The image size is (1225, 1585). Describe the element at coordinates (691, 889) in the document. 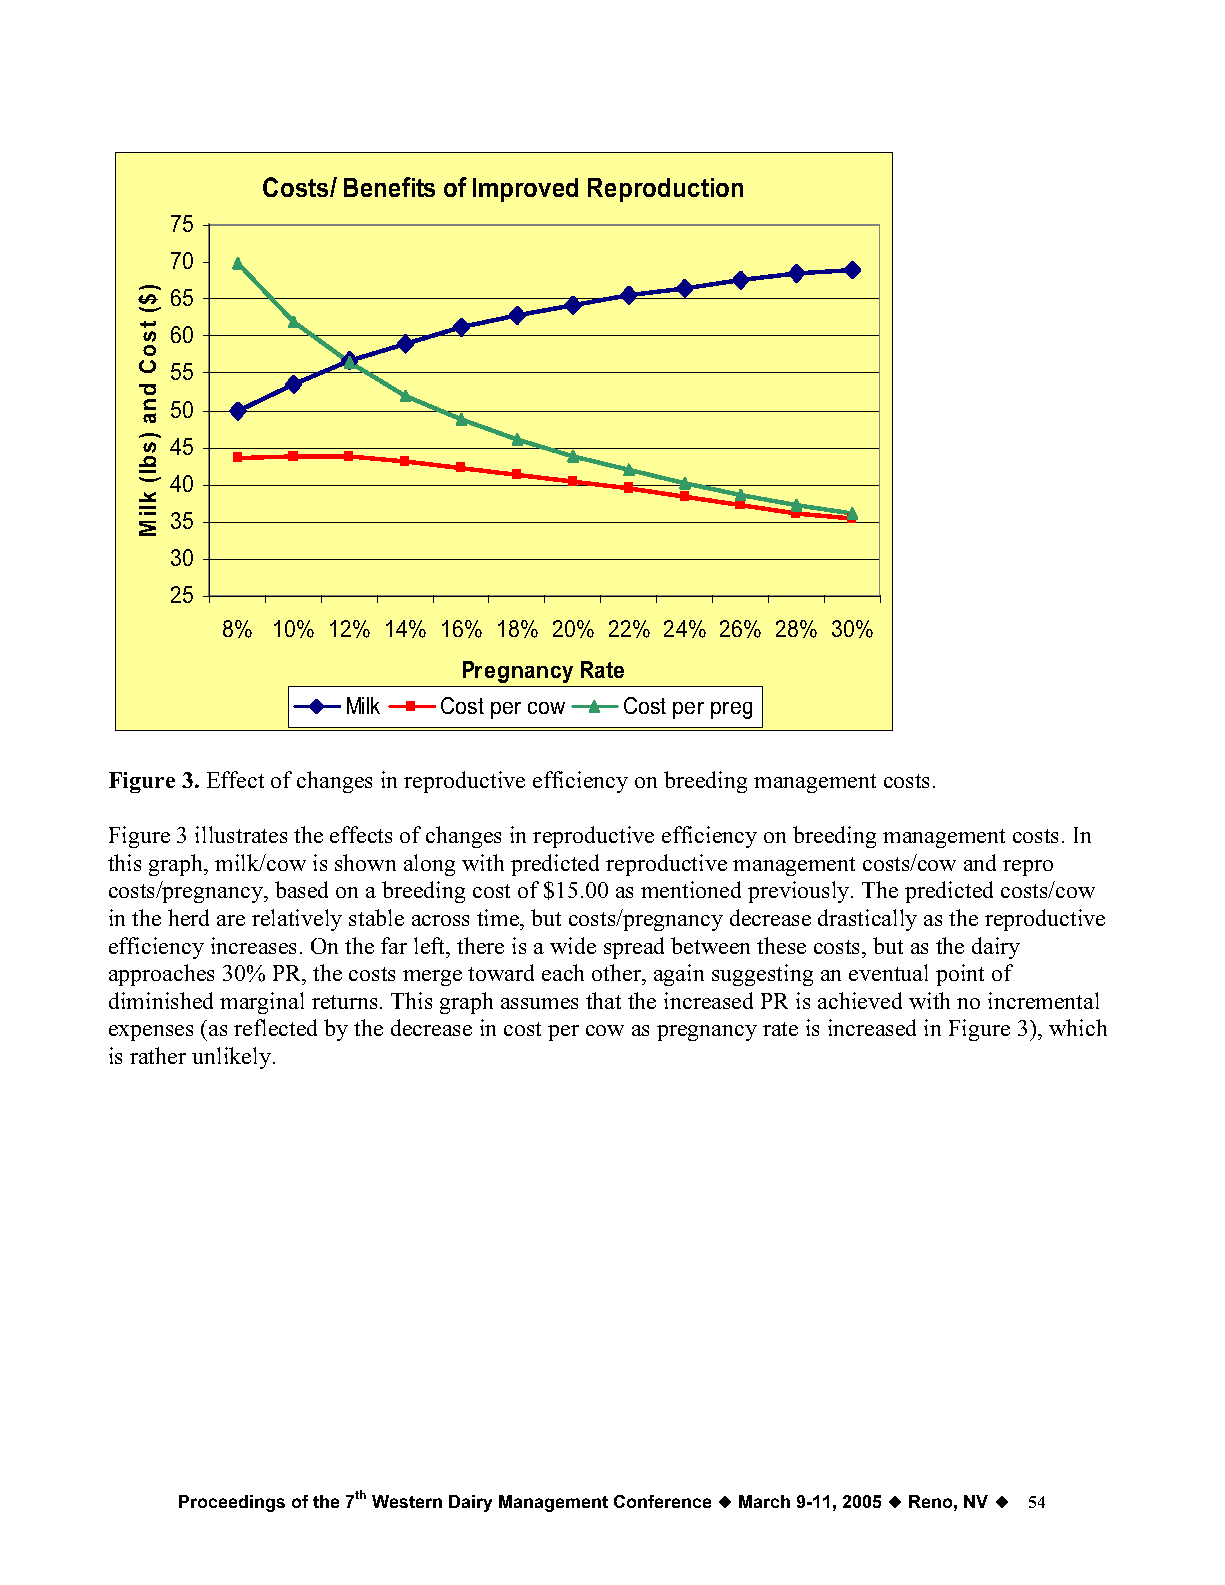

I see `mentioned` at that location.
